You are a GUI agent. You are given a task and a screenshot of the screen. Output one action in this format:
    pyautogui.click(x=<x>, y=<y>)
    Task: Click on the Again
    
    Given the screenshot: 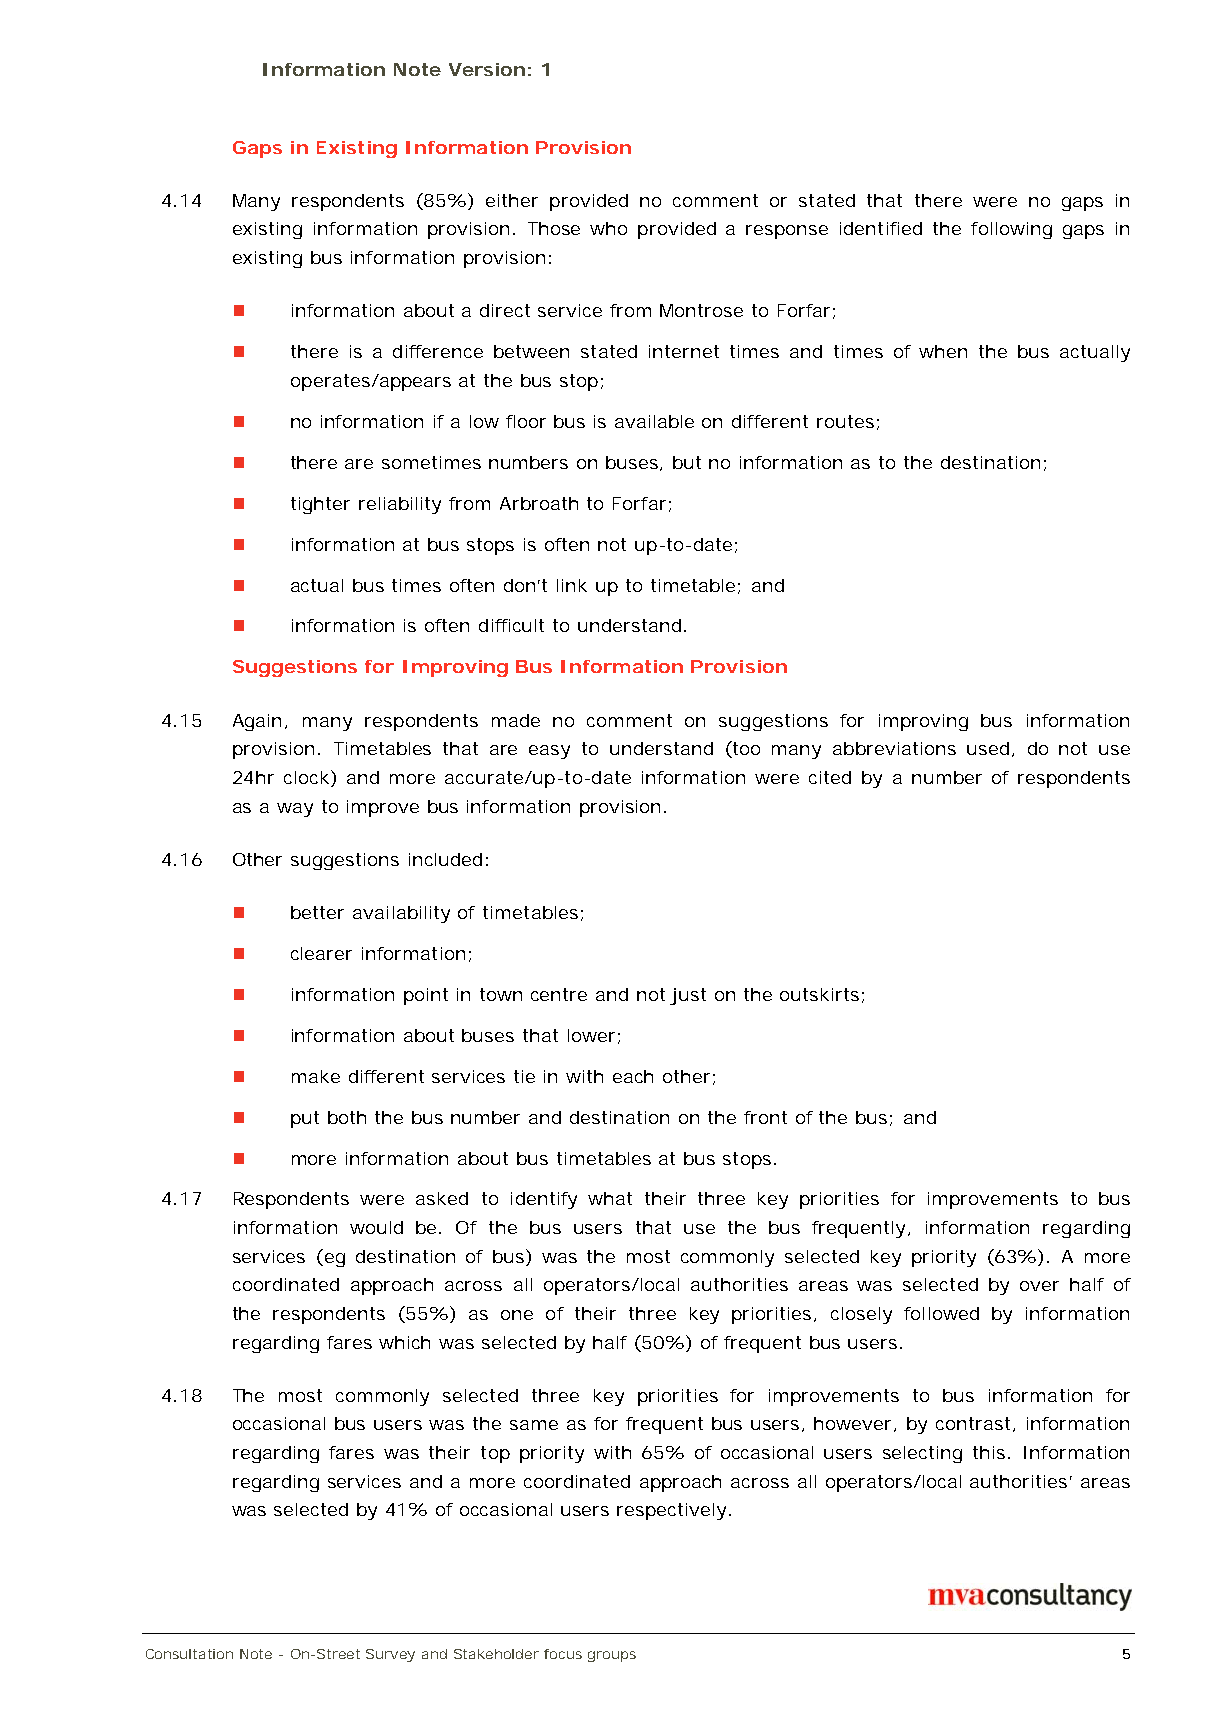 What is the action you would take?
    pyautogui.click(x=257, y=722)
